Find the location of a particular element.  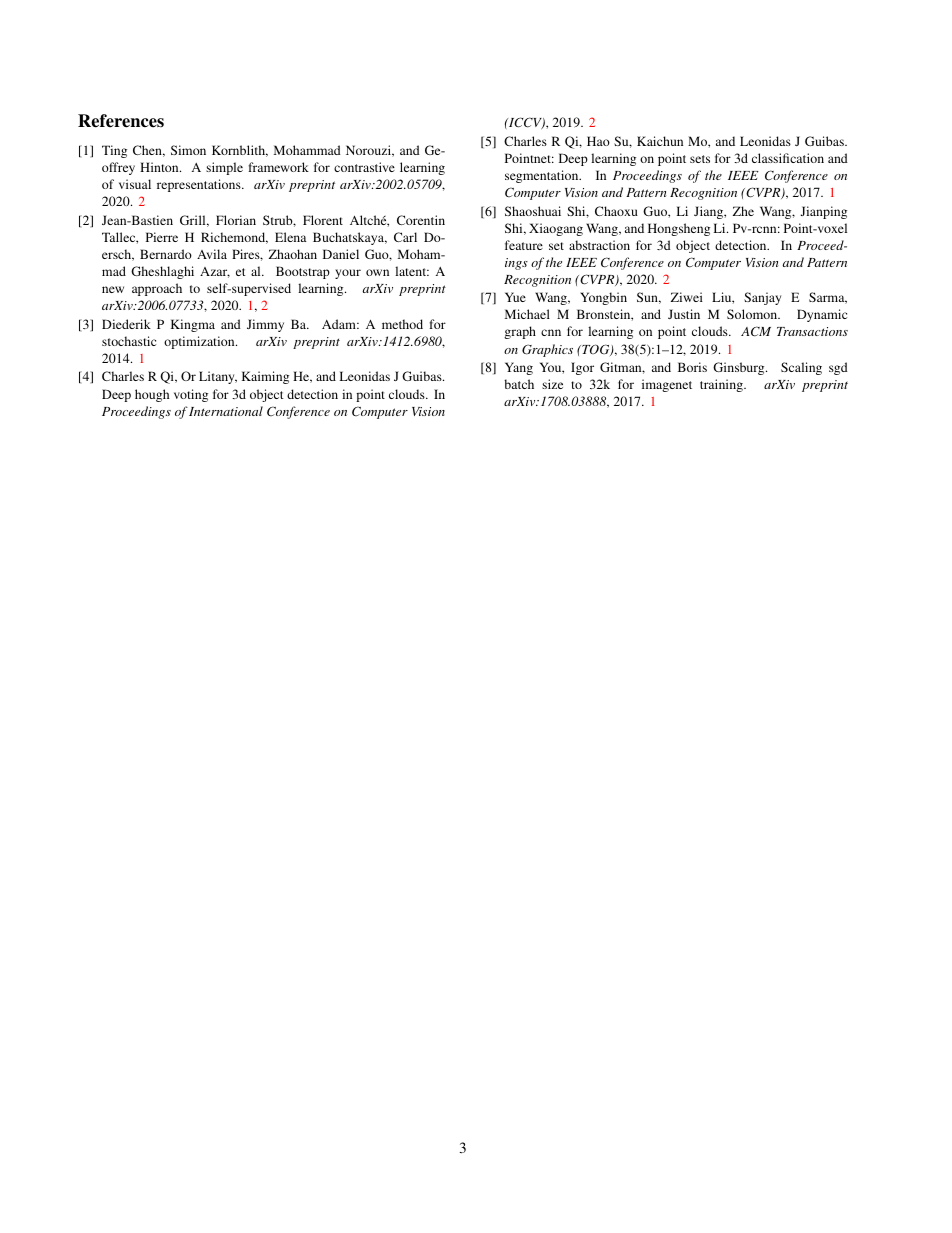

method is located at coordinates (402, 324).
